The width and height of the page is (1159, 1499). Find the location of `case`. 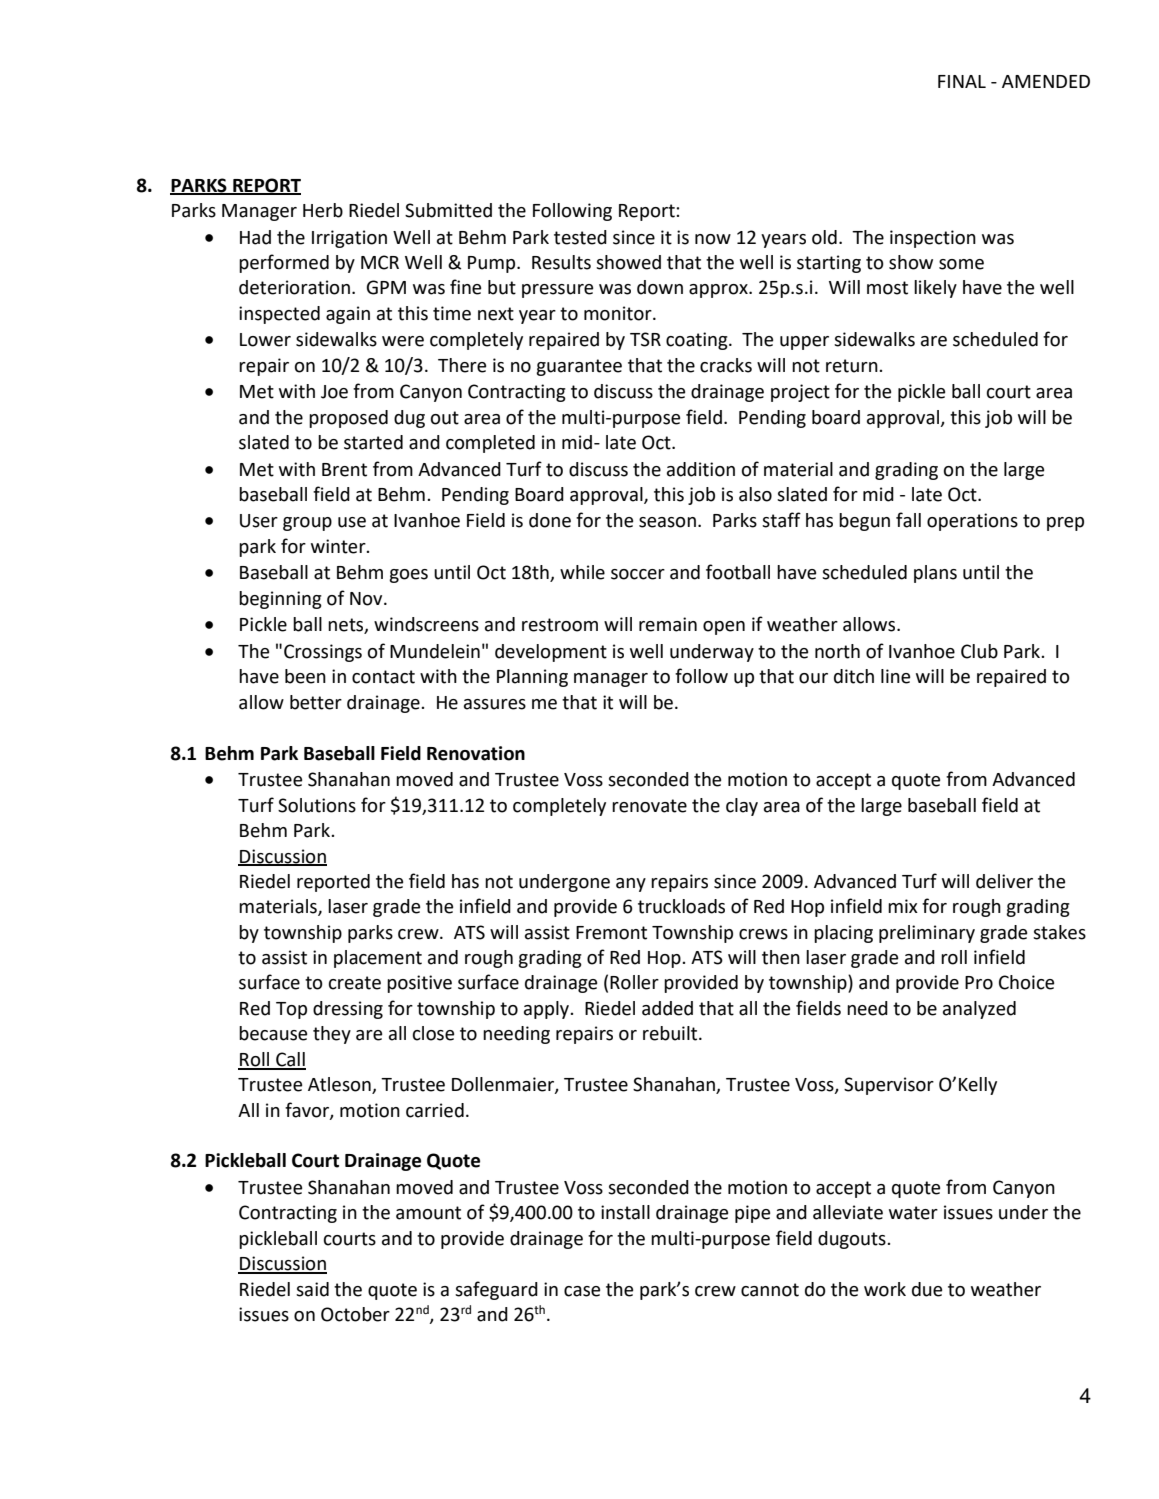

case is located at coordinates (582, 1291).
